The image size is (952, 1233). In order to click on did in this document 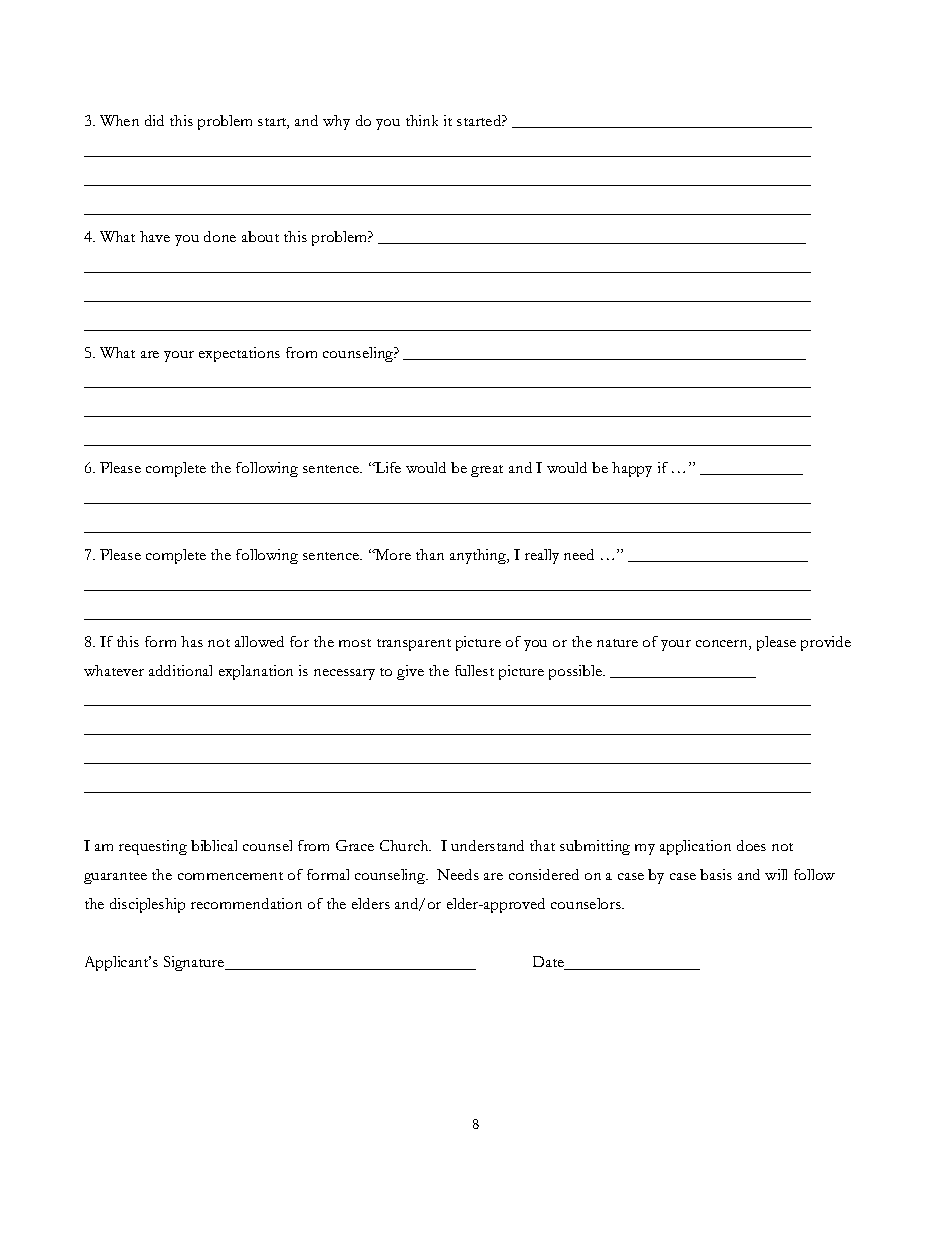, I will do `click(154, 120)`.
